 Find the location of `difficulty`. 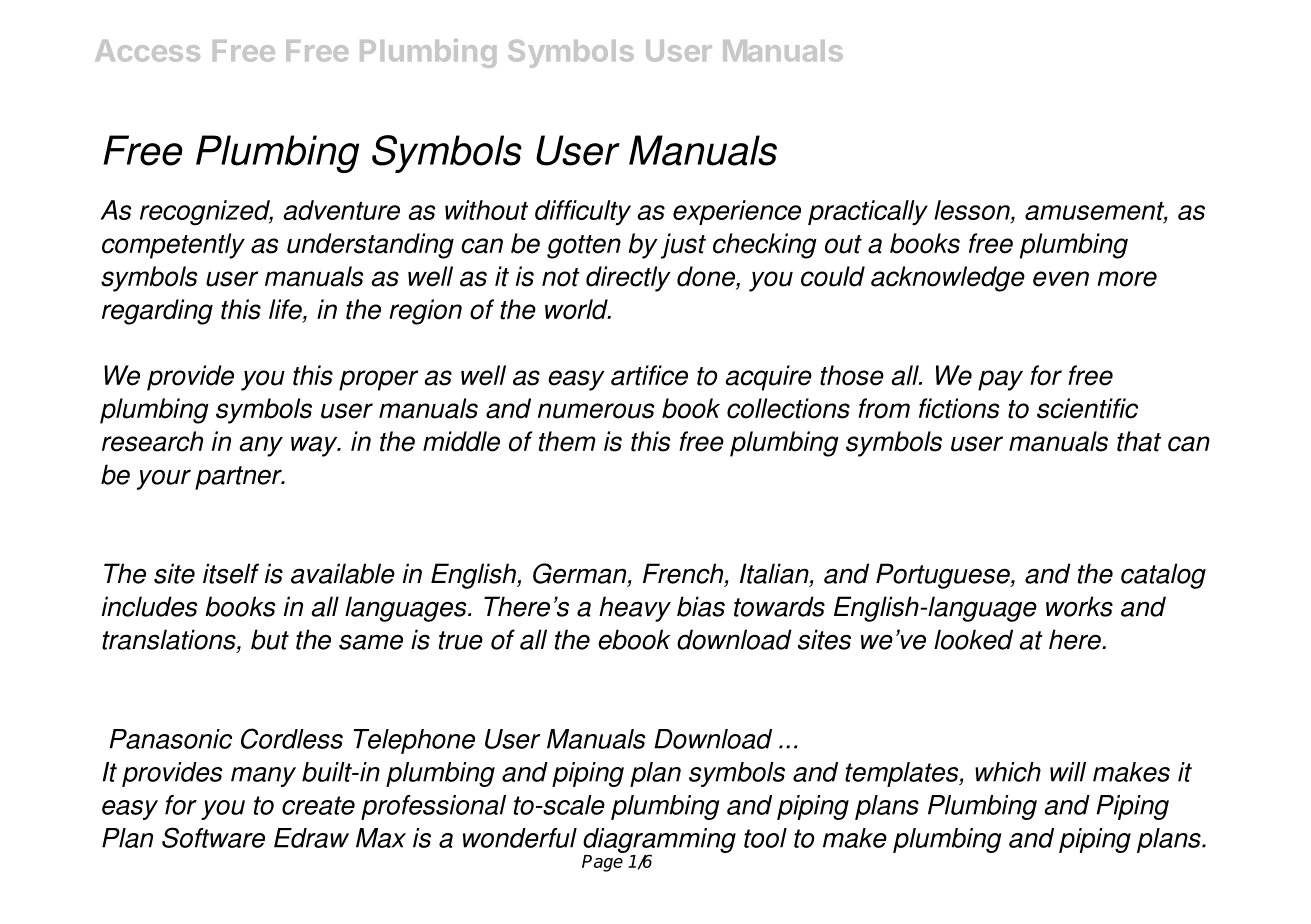

difficulty is located at coordinates (583, 213).
